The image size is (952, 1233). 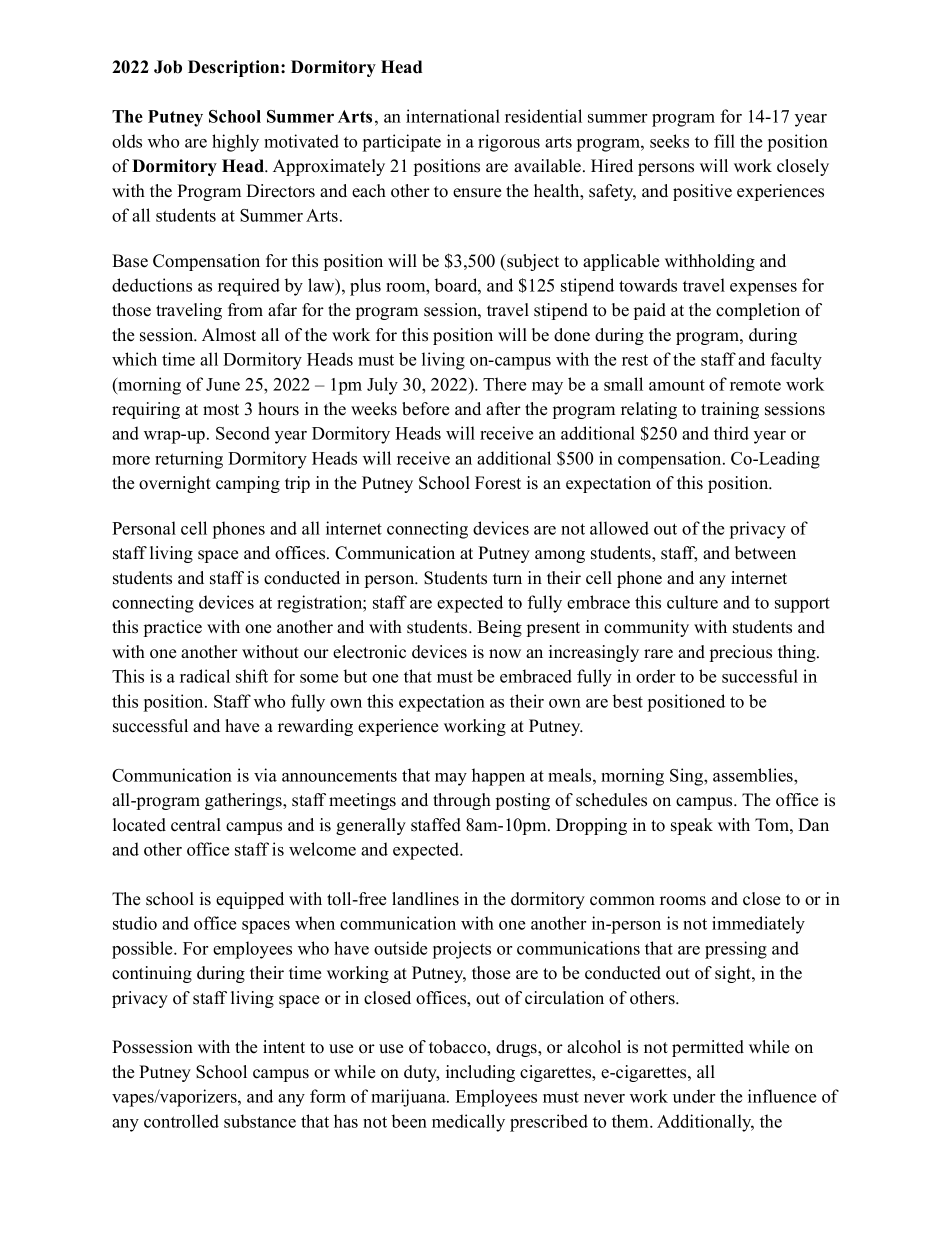 I want to click on third, so click(x=731, y=433).
